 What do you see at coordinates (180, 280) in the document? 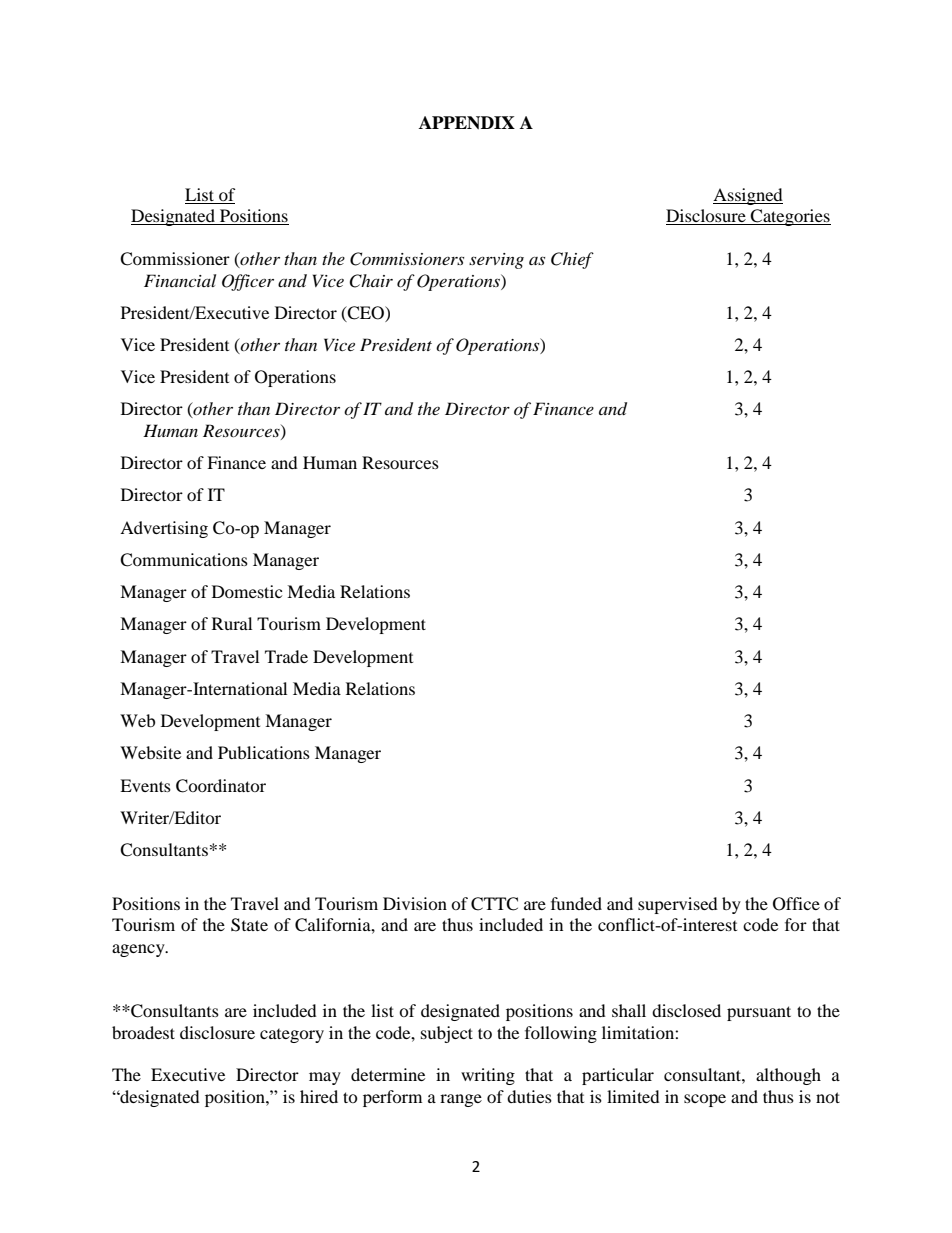
I see `Financial` at bounding box center [180, 280].
